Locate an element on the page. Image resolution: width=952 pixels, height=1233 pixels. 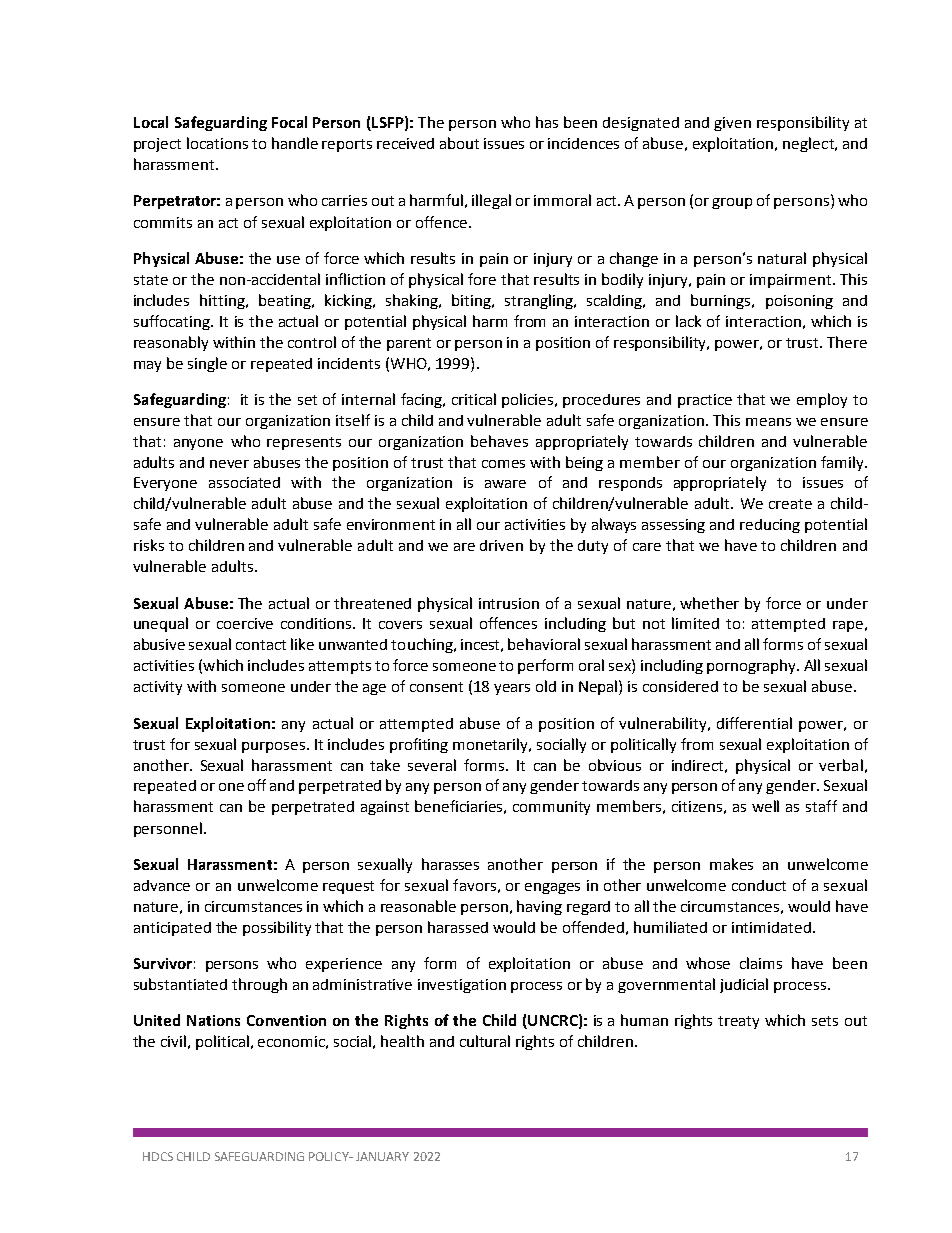
treaty is located at coordinates (738, 1022).
